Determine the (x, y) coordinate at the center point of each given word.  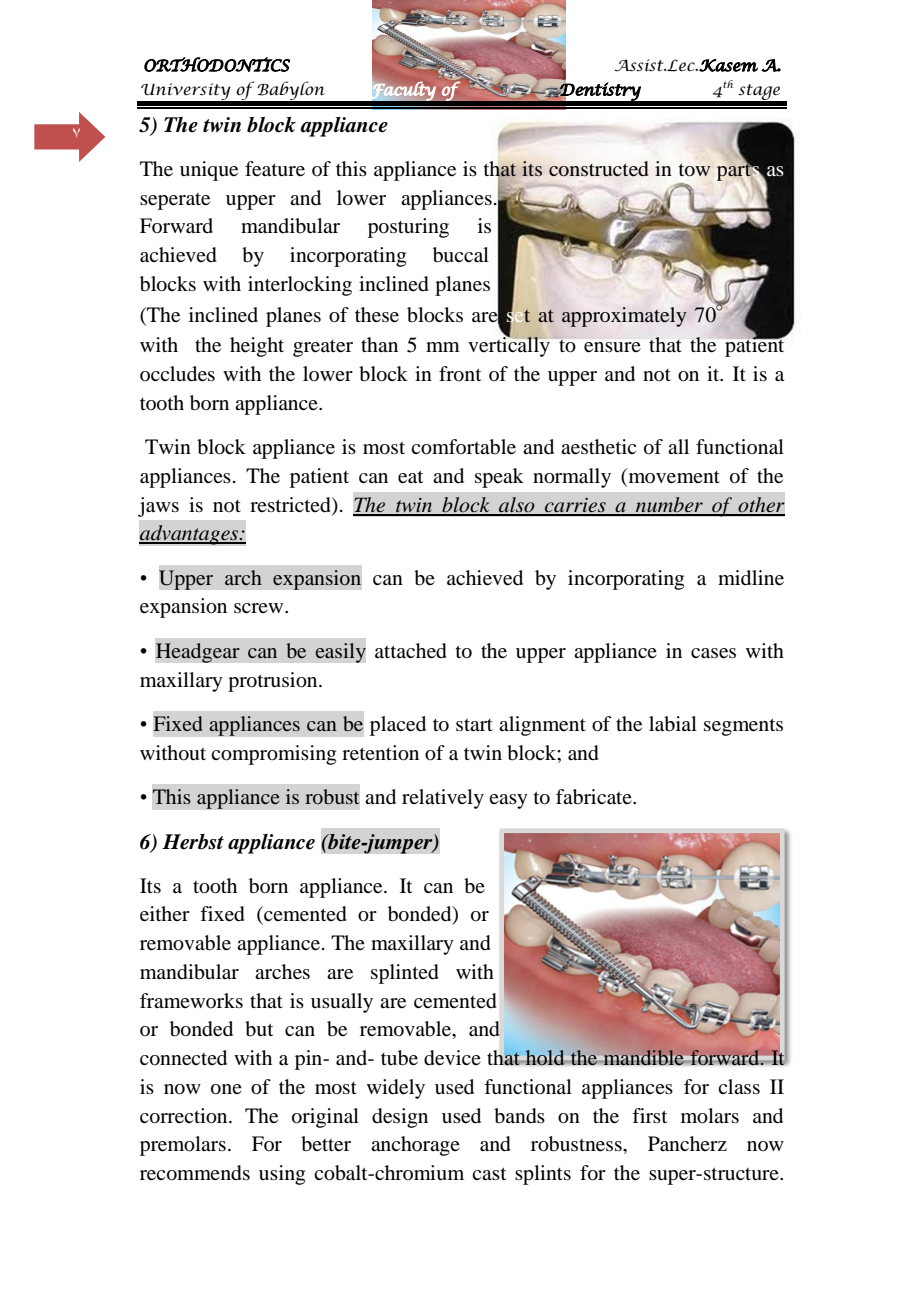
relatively (443, 799)
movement (673, 476)
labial (673, 724)
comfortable (463, 447)
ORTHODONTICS (217, 64)
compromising (273, 755)
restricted (291, 505)
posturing (408, 228)
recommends (195, 1173)
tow (695, 169)
